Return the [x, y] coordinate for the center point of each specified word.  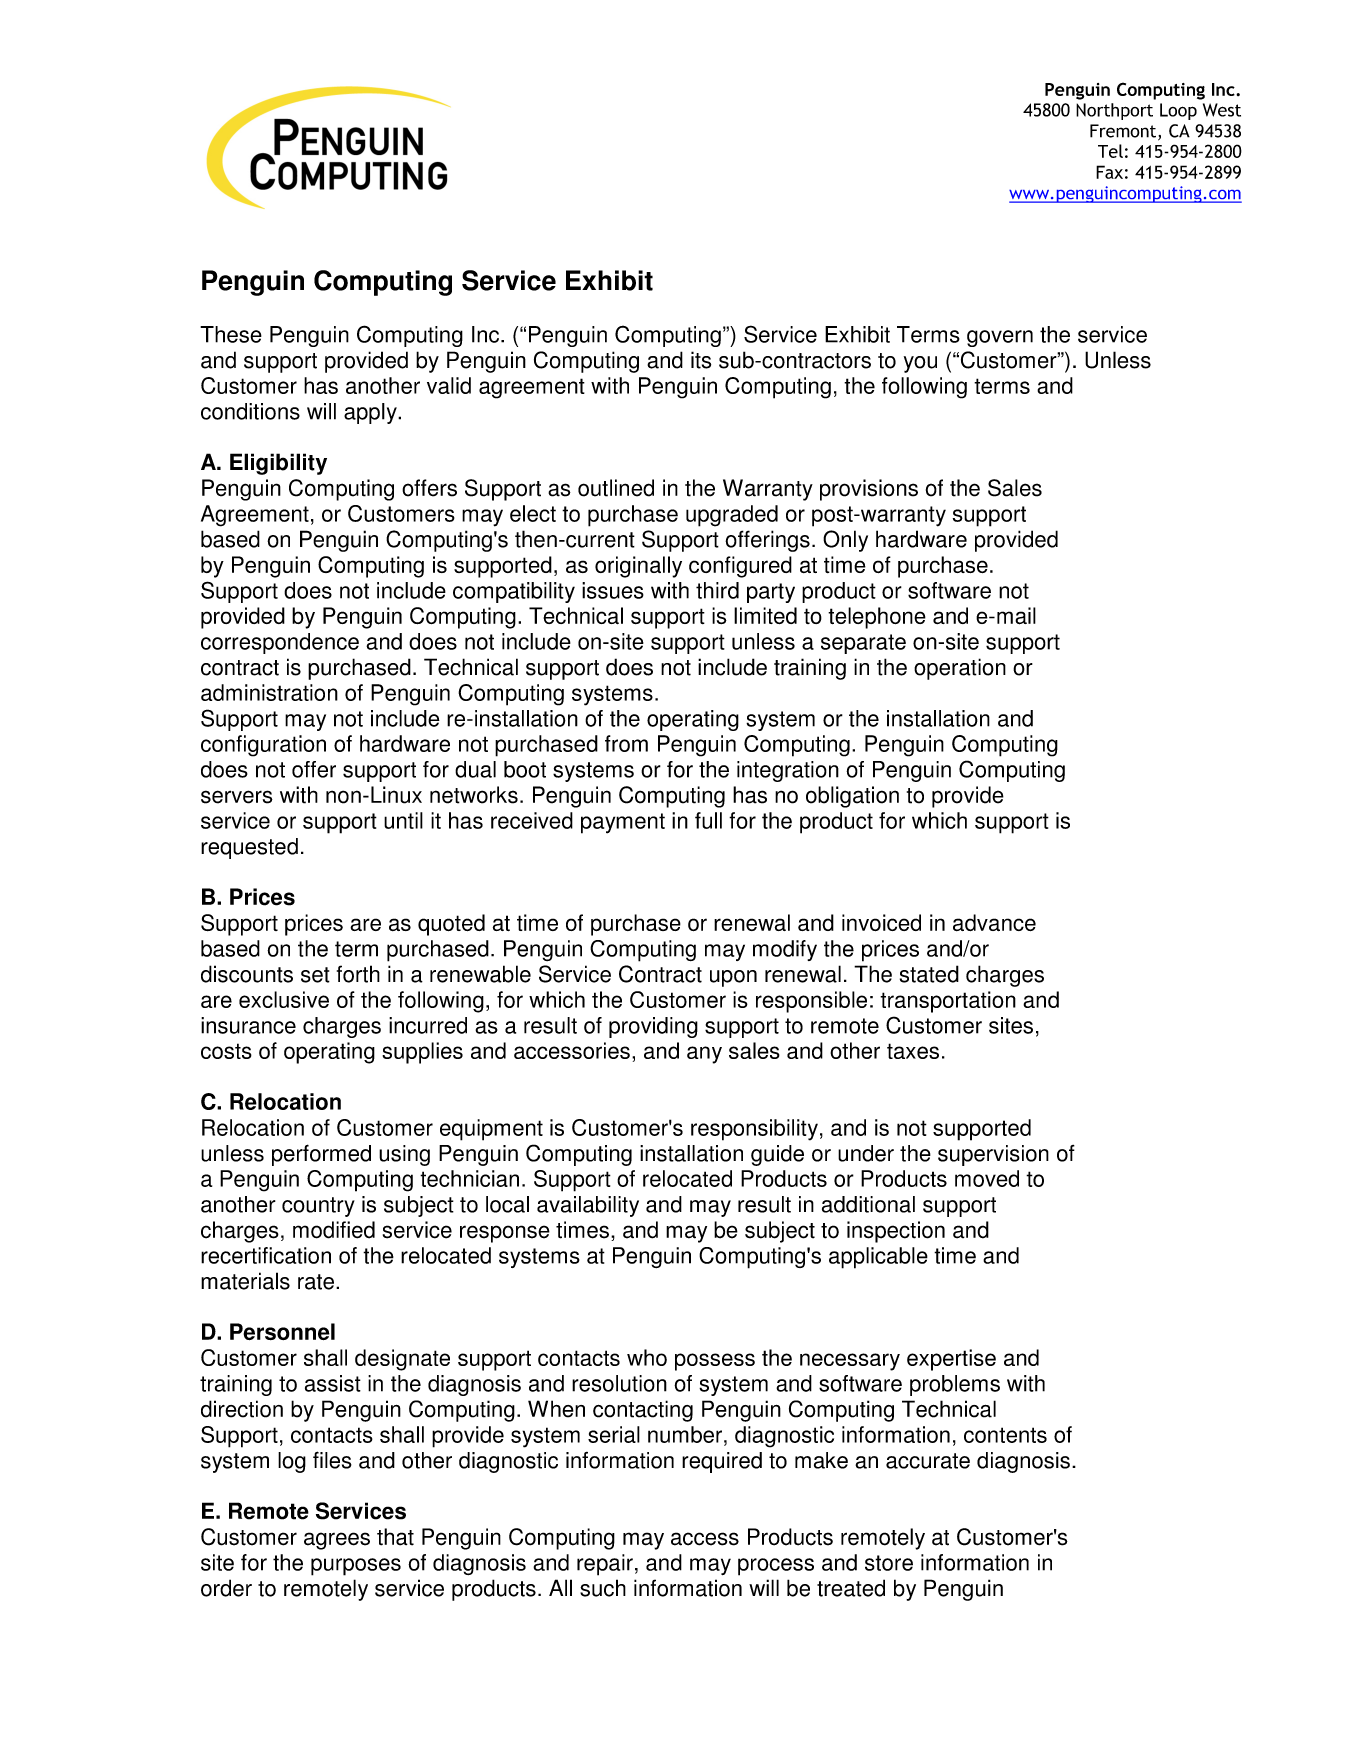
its [701, 360]
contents [1005, 1435]
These [231, 334]
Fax [1109, 172]
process [776, 1567]
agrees [337, 1541]
